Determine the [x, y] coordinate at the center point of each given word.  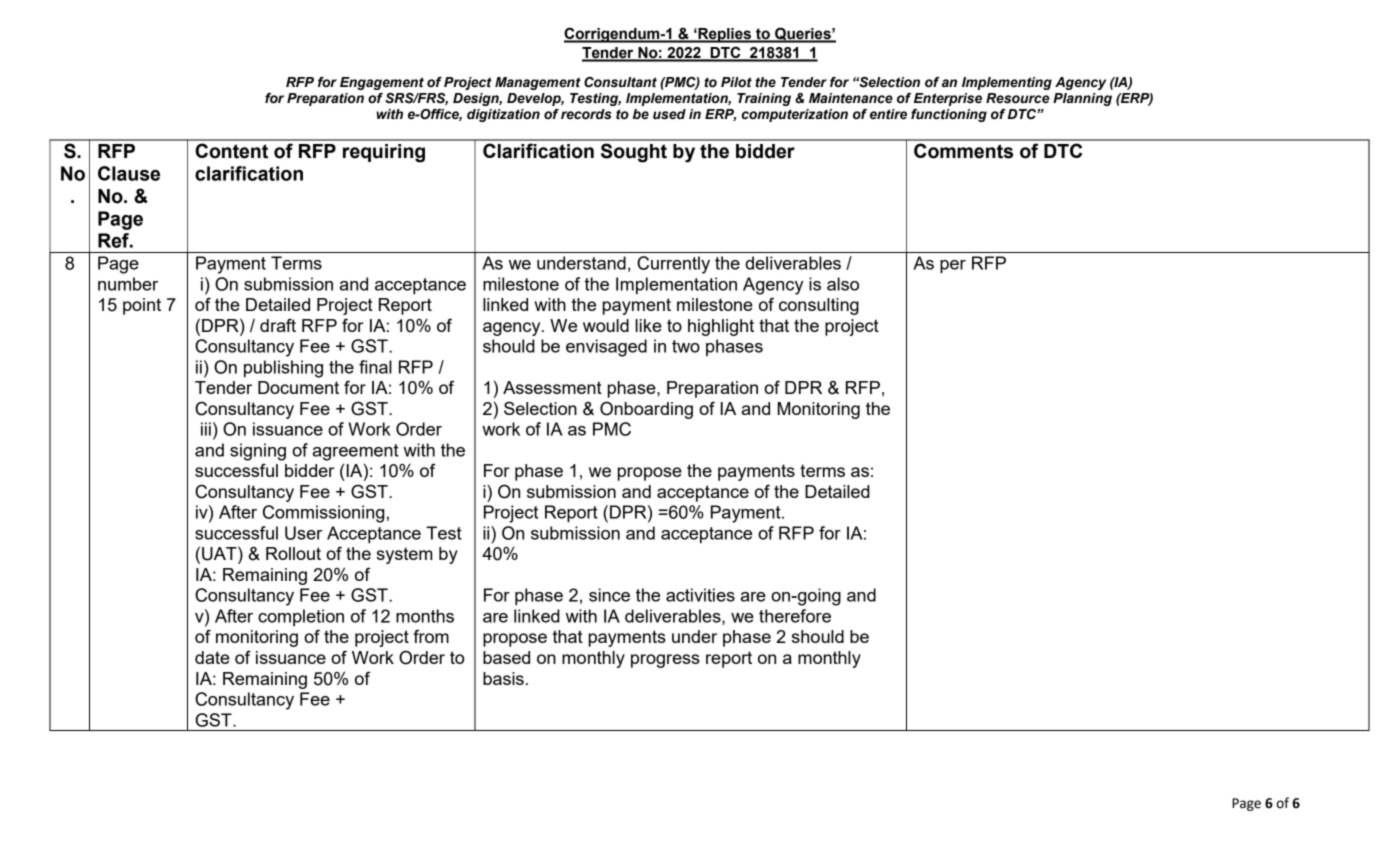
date [212, 657]
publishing [283, 369]
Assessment [552, 387]
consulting [819, 306]
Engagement [382, 83]
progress [665, 661]
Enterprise [948, 99]
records [586, 114]
